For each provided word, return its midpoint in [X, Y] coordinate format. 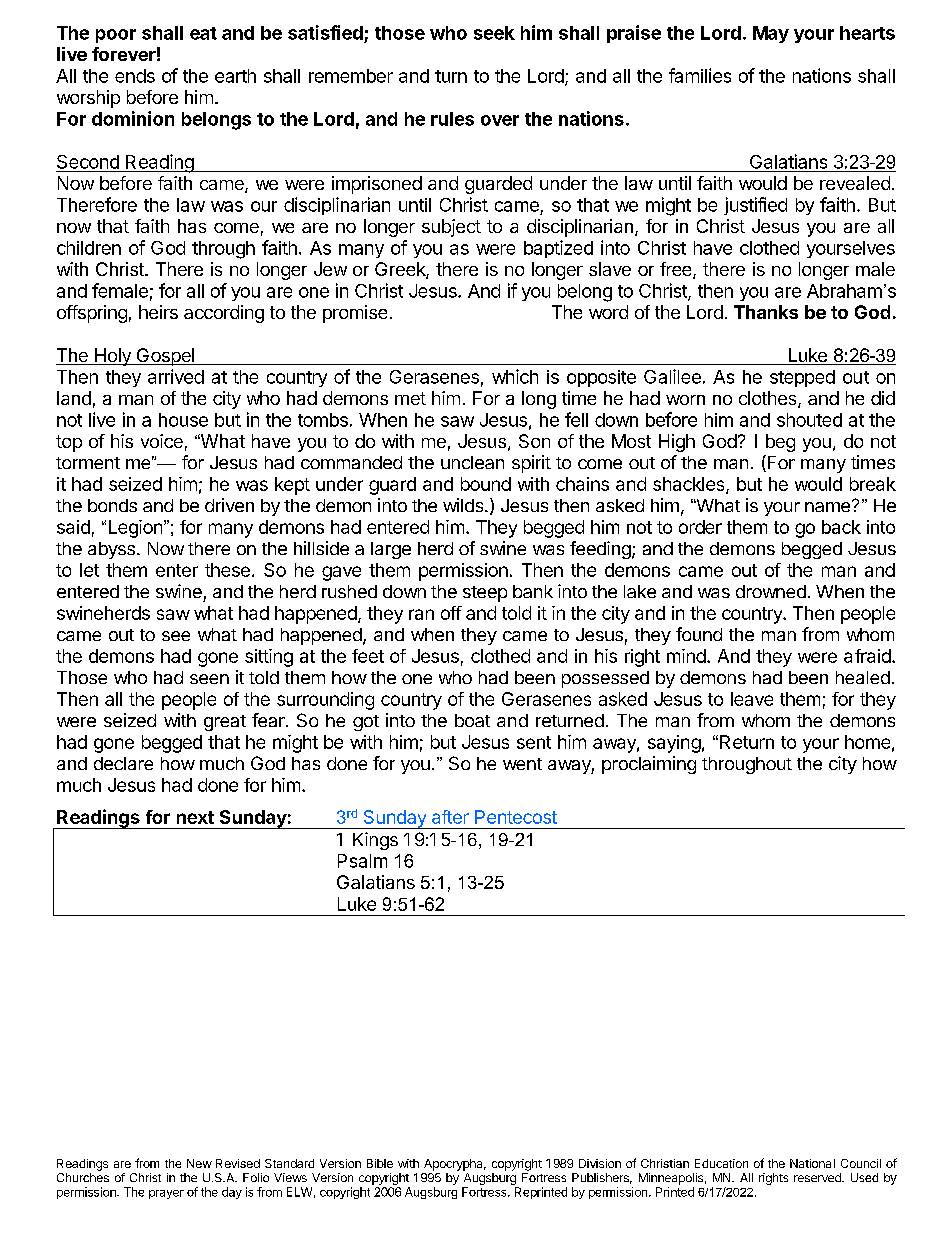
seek [494, 33]
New [199, 1163]
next [195, 817]
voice [162, 441]
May [771, 34]
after [450, 817]
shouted [809, 420]
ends [135, 76]
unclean [472, 462]
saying [674, 744]
